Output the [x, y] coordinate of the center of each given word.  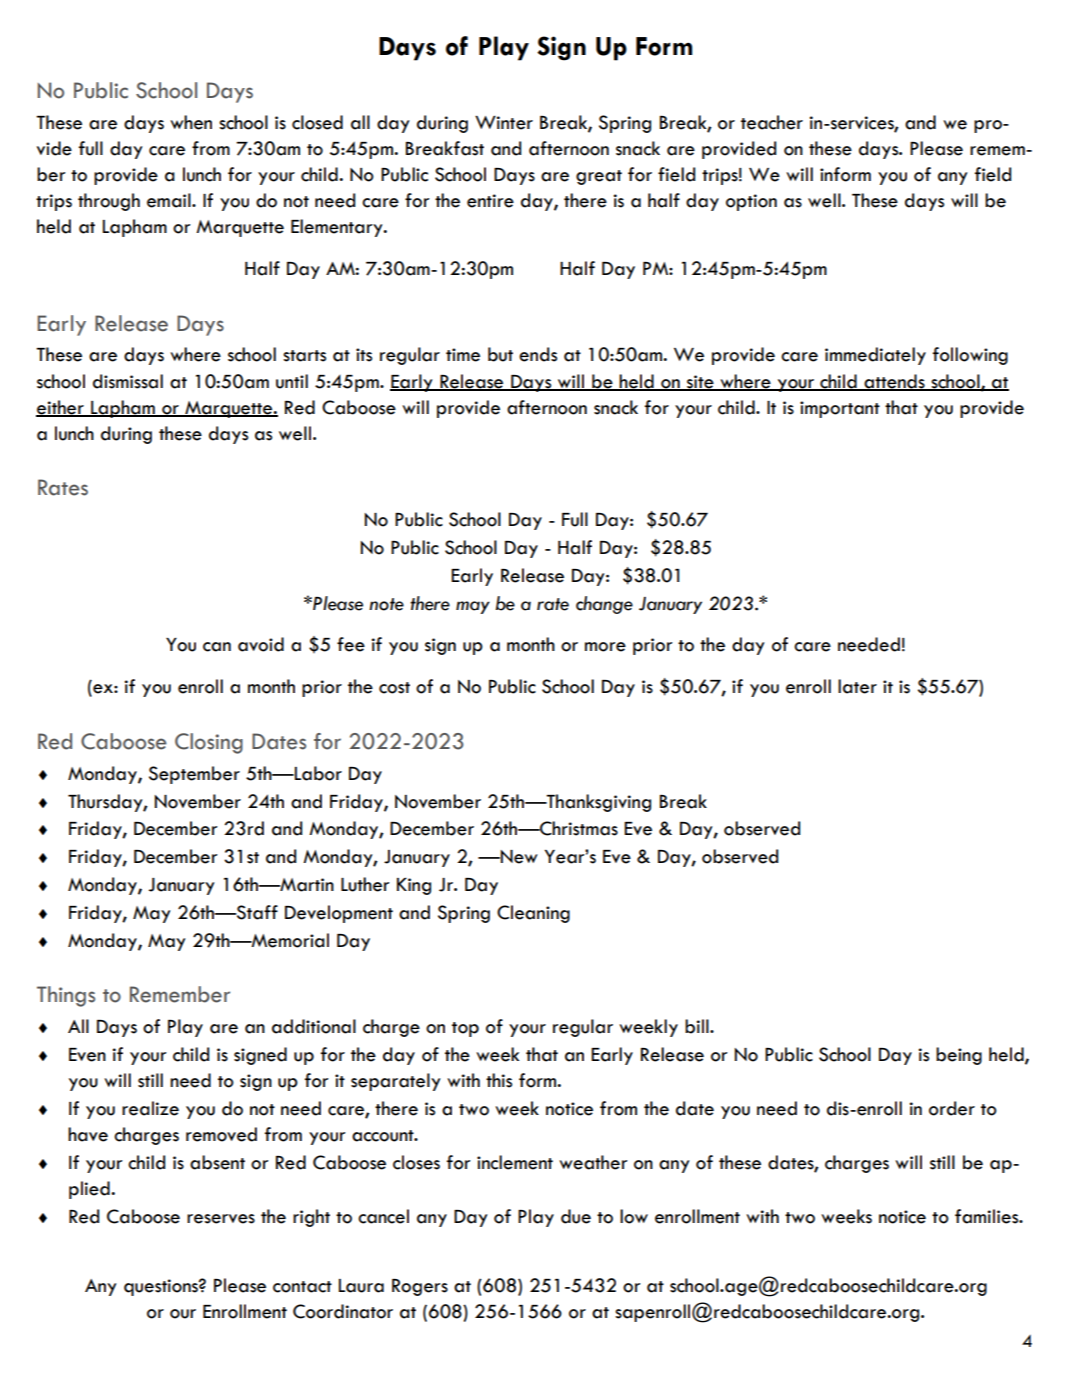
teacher [772, 122]
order [952, 1108]
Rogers [420, 1287]
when [191, 122]
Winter [504, 123]
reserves [221, 1219]
